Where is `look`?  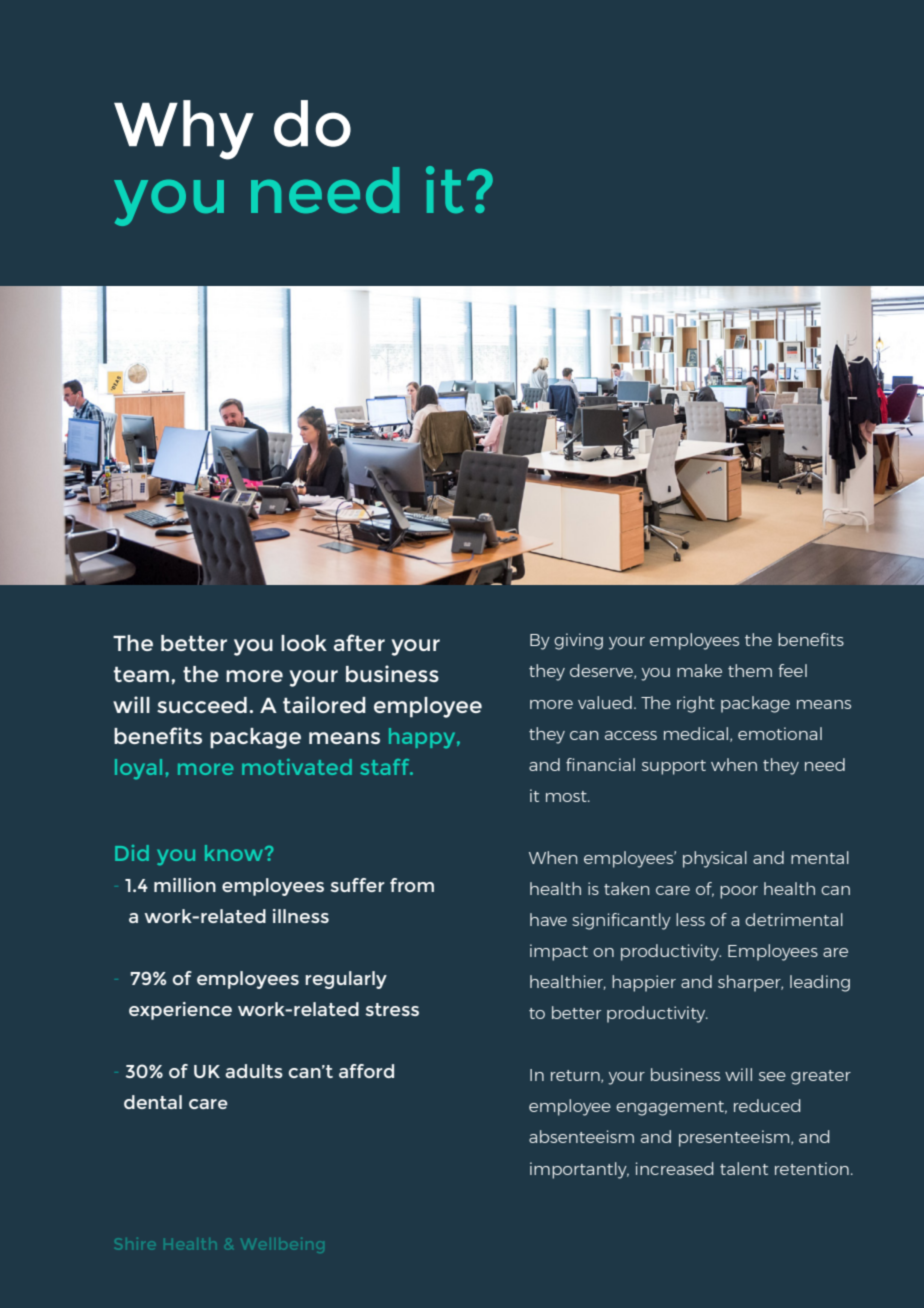
look is located at coordinates (304, 643).
